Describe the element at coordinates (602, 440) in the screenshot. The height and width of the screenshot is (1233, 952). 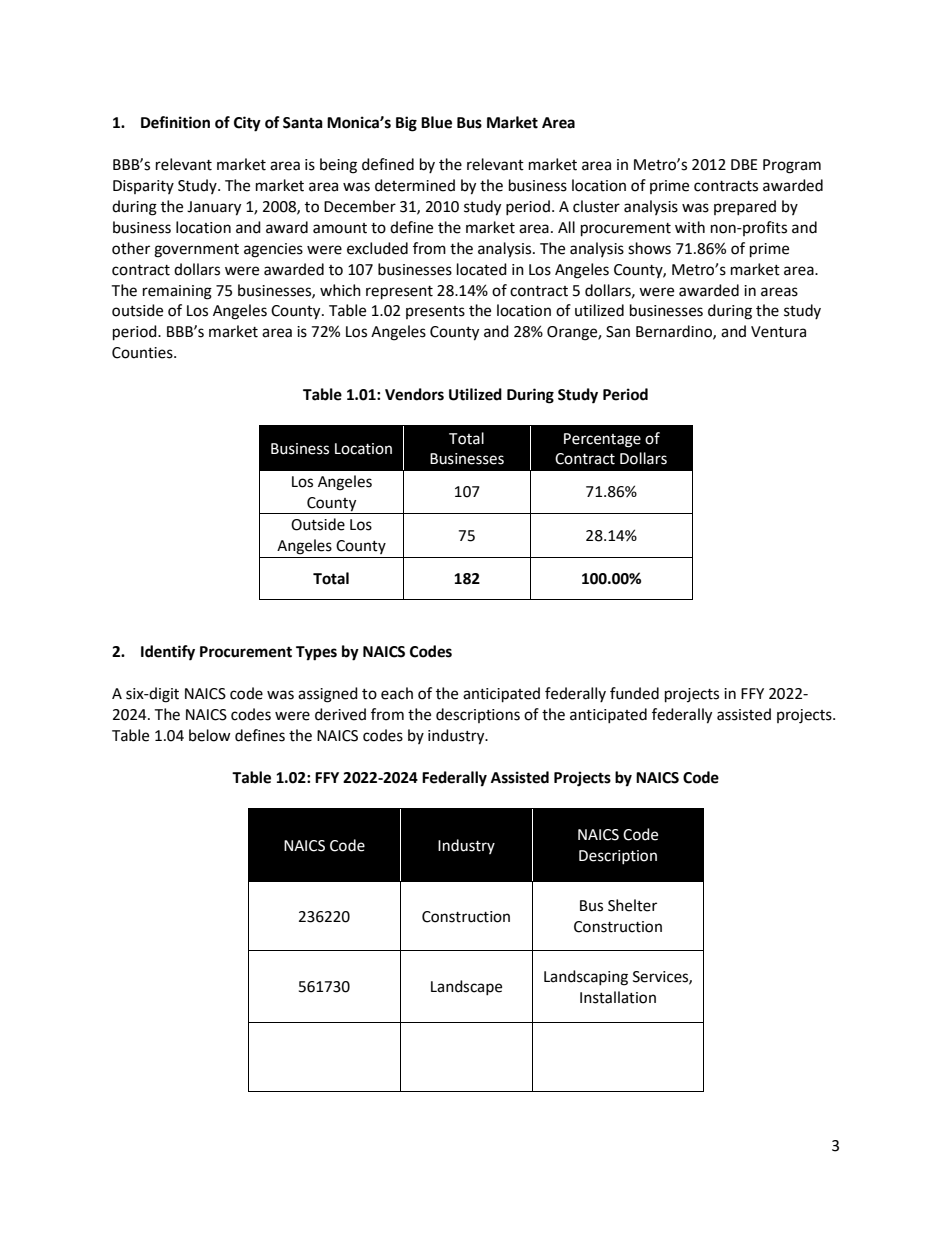
I see `Percentage` at that location.
